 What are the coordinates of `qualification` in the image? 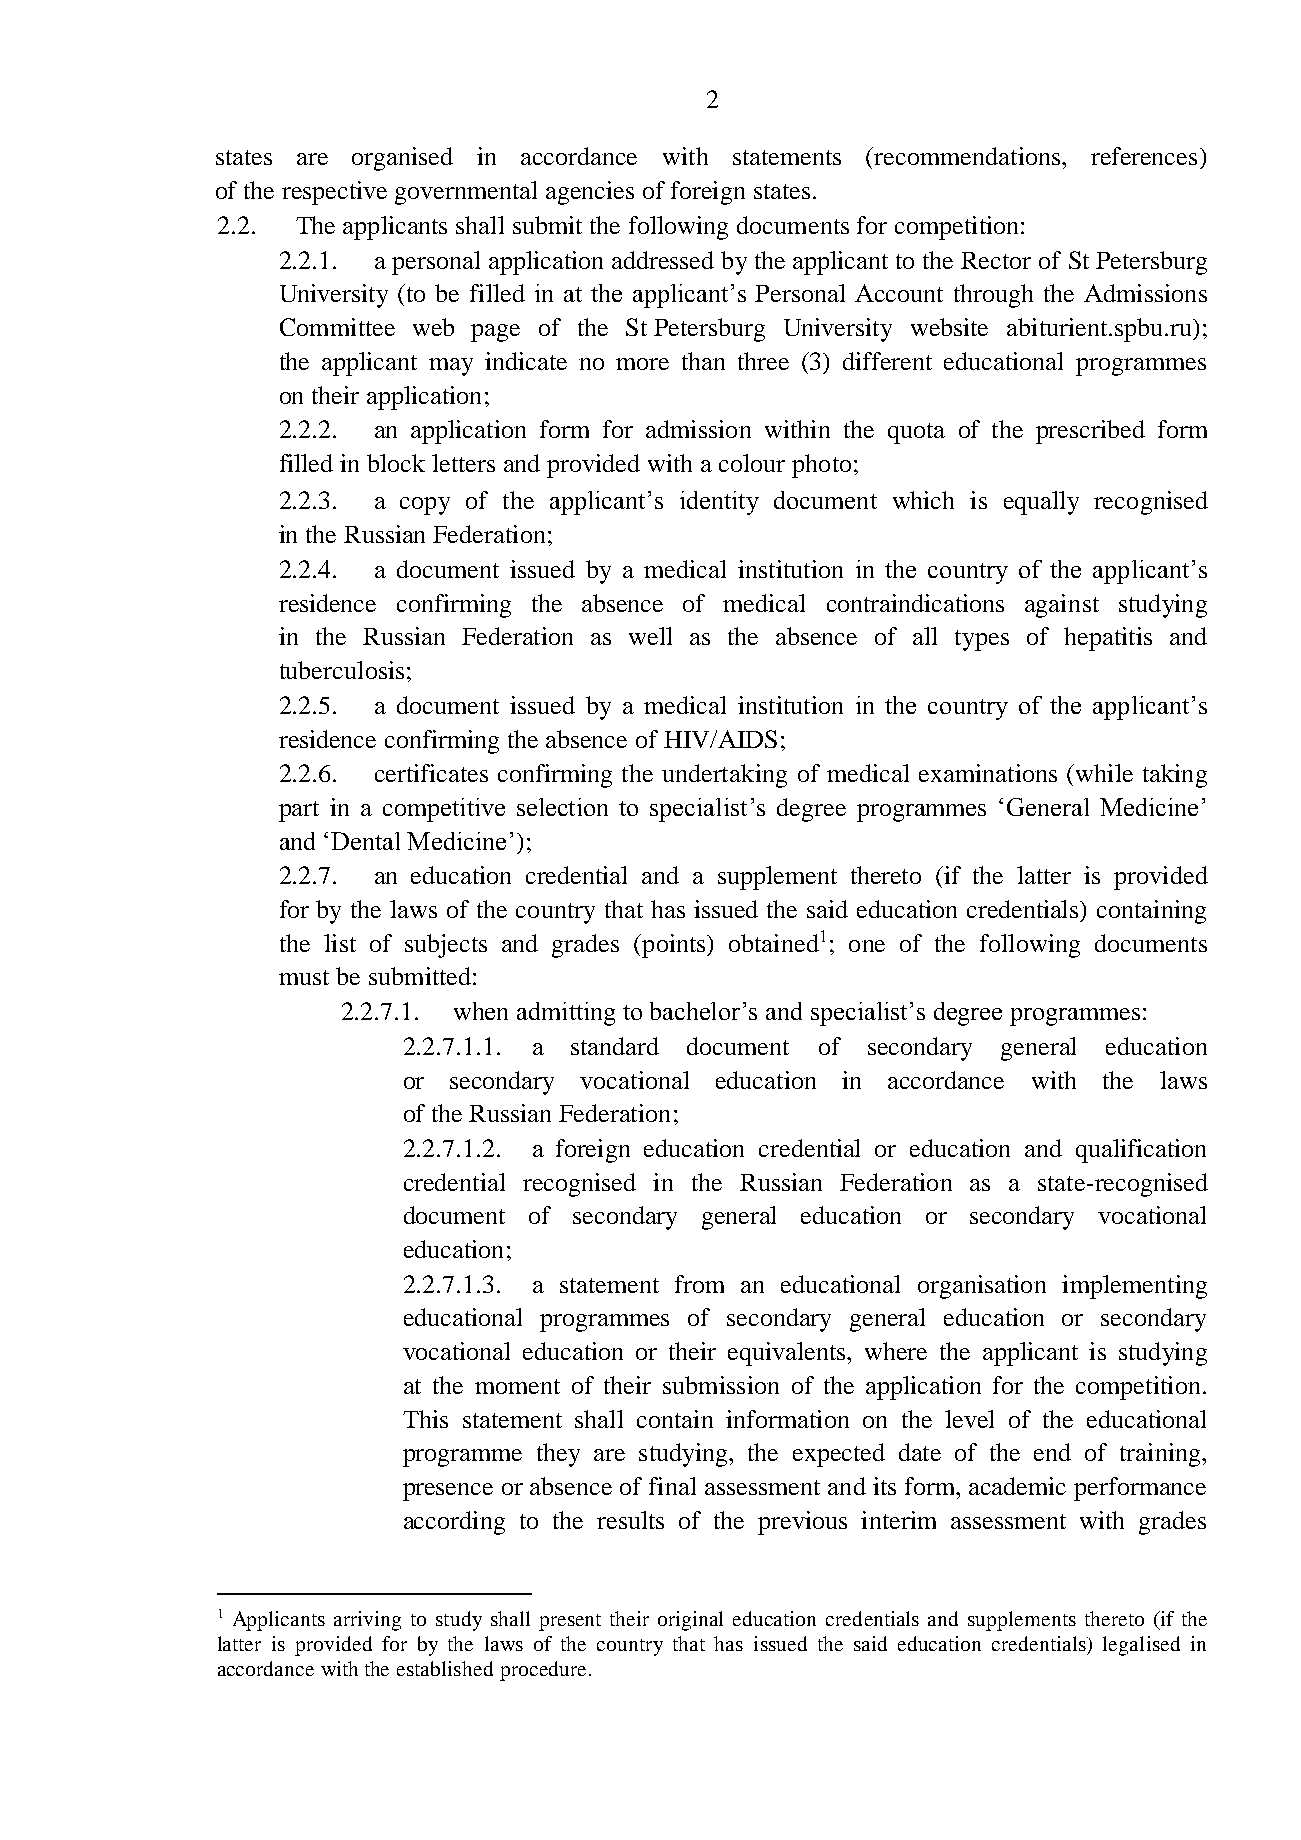 It's located at (1141, 1151).
